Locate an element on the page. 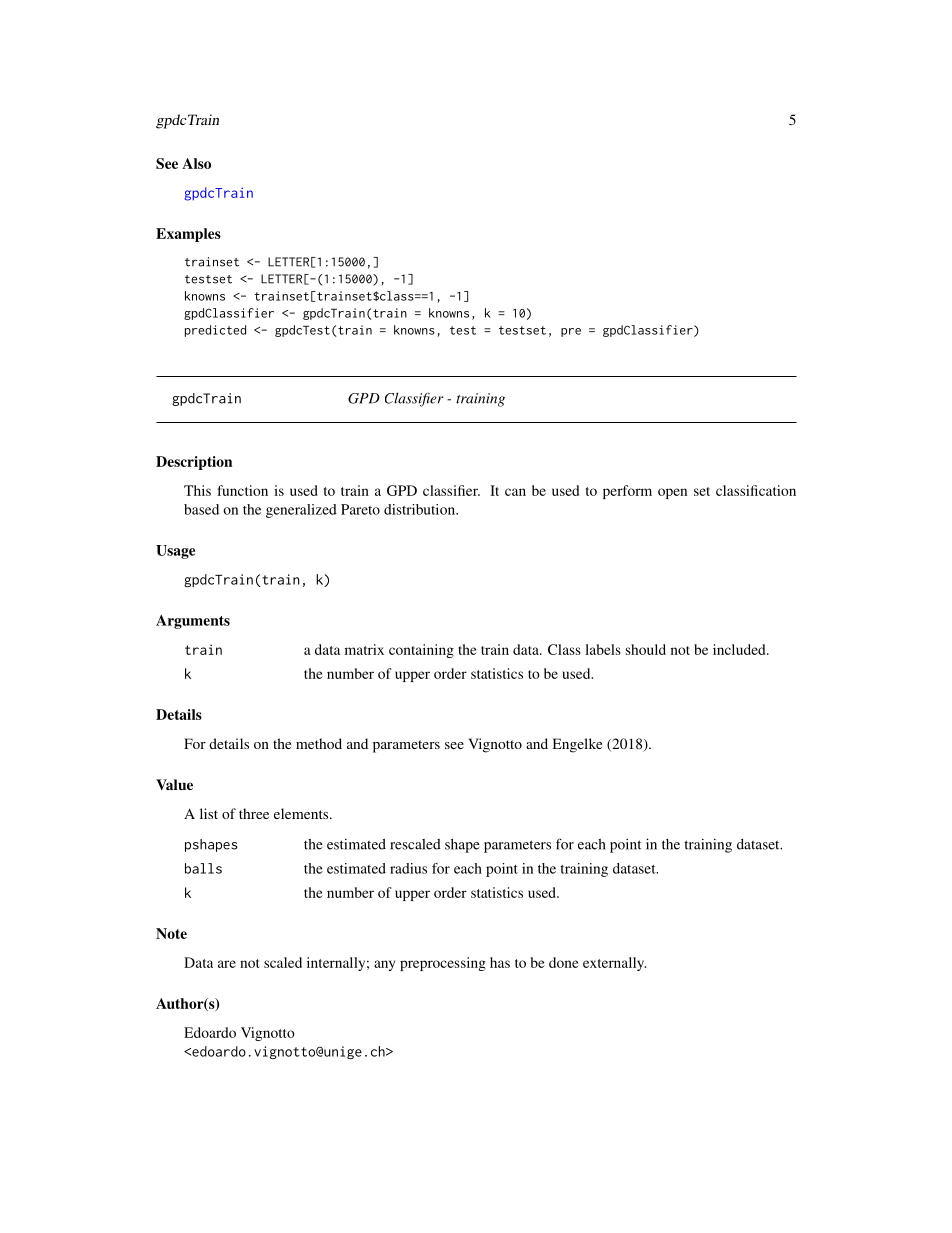 The height and width of the image is (1233, 952). distribution is located at coordinates (420, 509).
